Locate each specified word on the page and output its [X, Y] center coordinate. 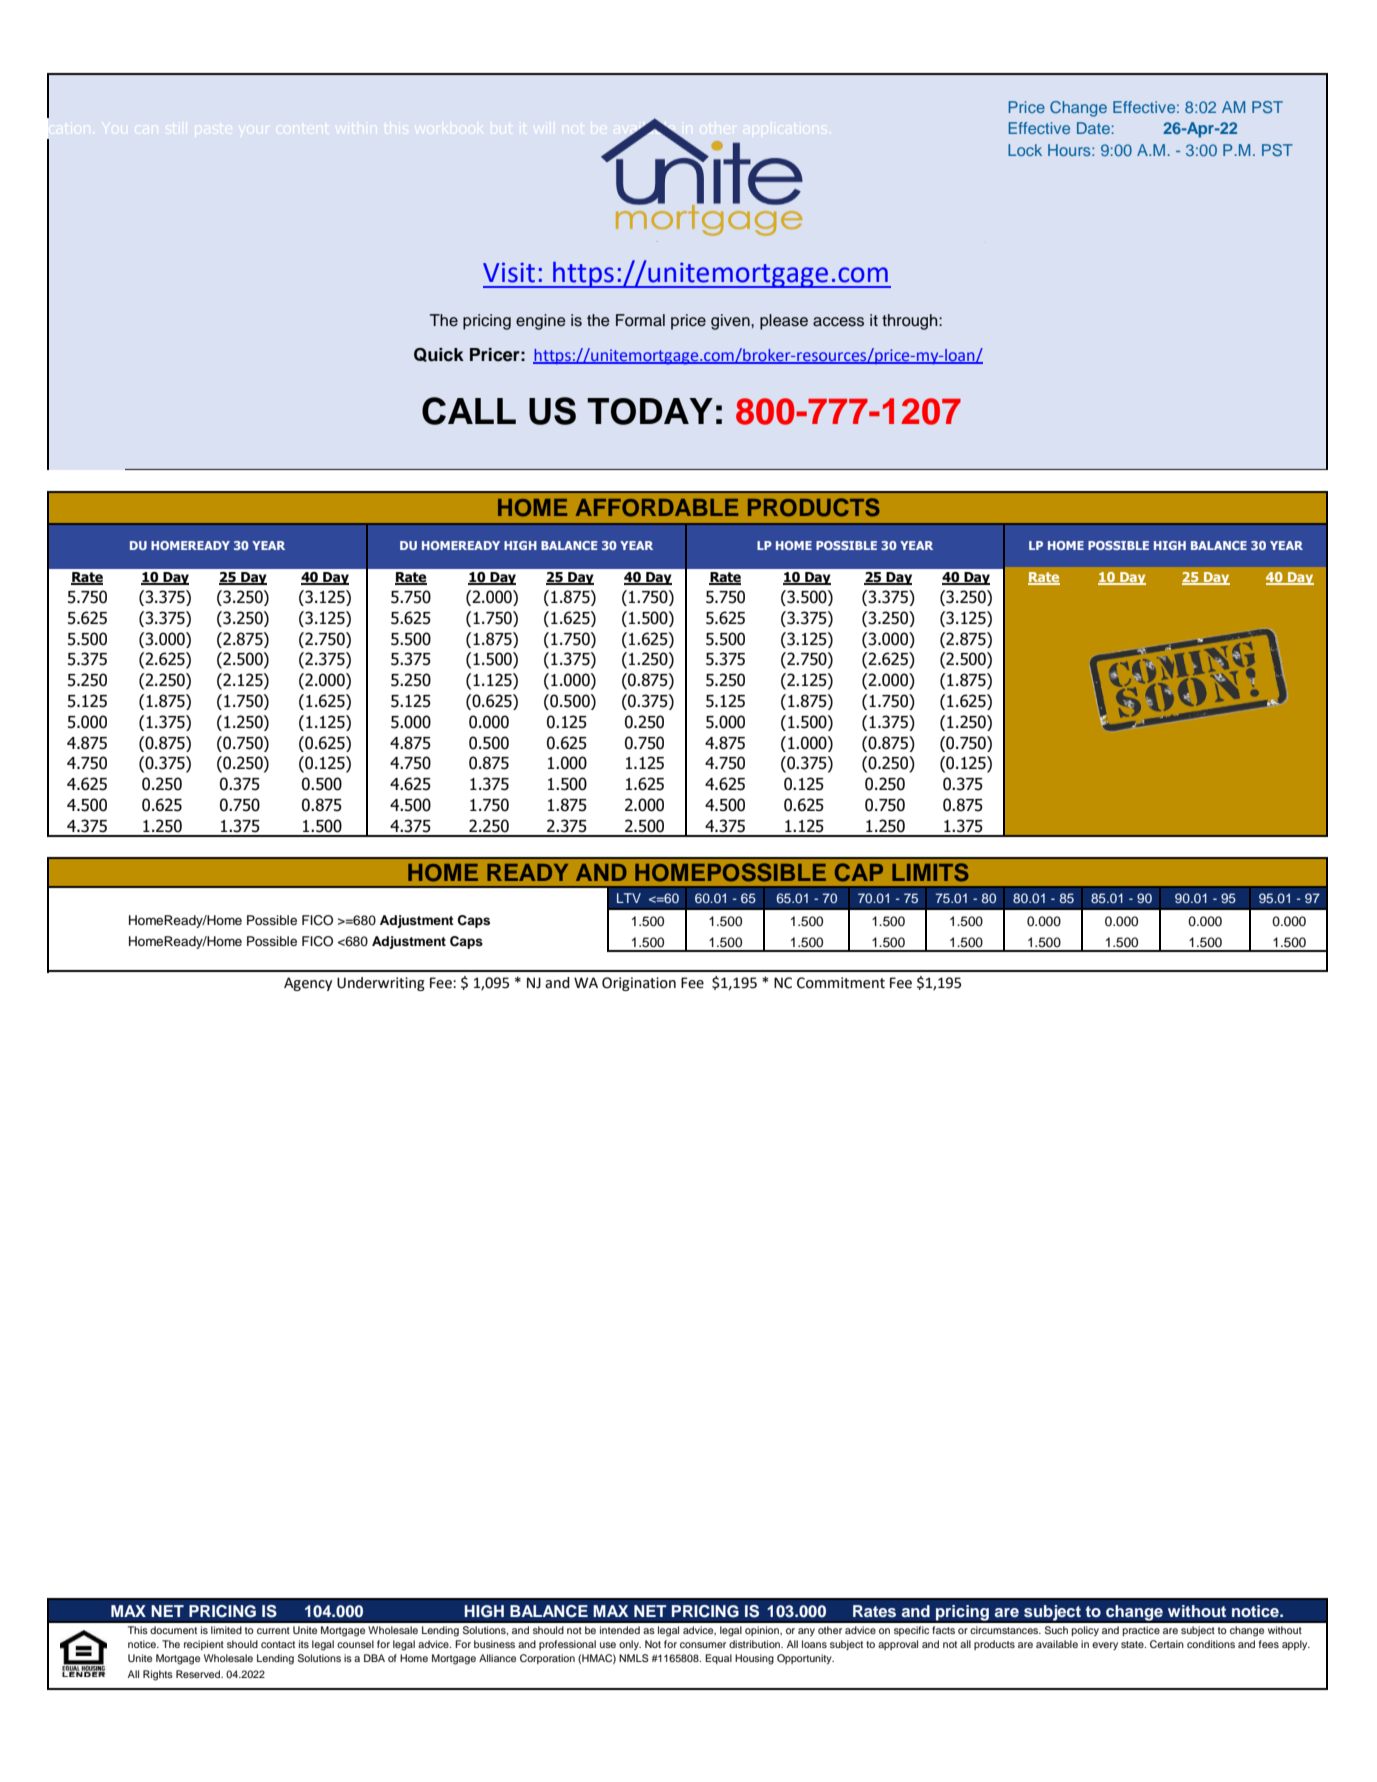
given [731, 322]
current [273, 1630]
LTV [629, 898]
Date [1093, 128]
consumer [703, 1645]
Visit [509, 272]
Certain [1167, 1644]
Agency [308, 984]
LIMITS [930, 872]
